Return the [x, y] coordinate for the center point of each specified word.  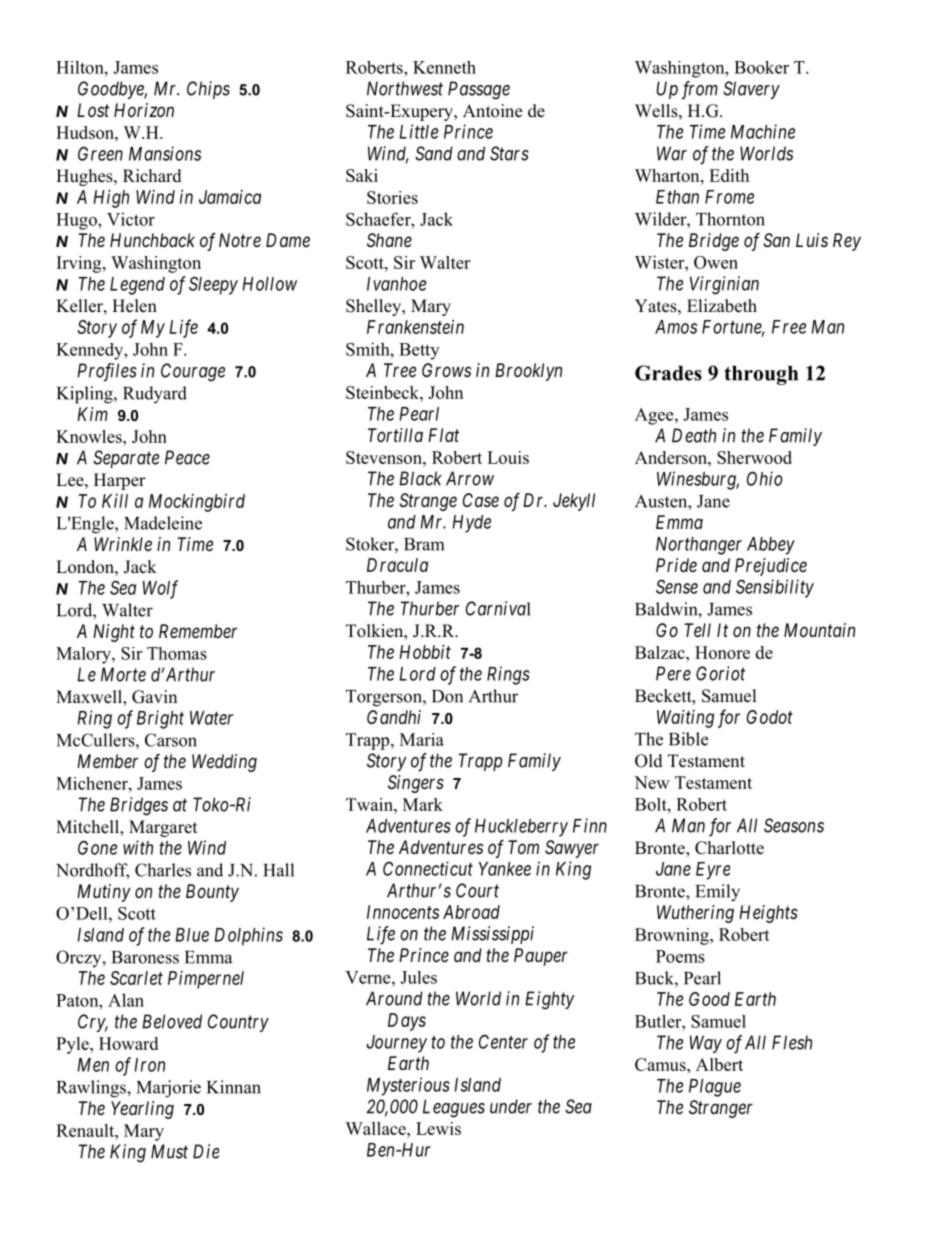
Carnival [498, 608]
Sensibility [775, 588]
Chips [208, 90]
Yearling [142, 1110]
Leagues [454, 1108]
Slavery [751, 90]
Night [114, 633]
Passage [479, 90]
